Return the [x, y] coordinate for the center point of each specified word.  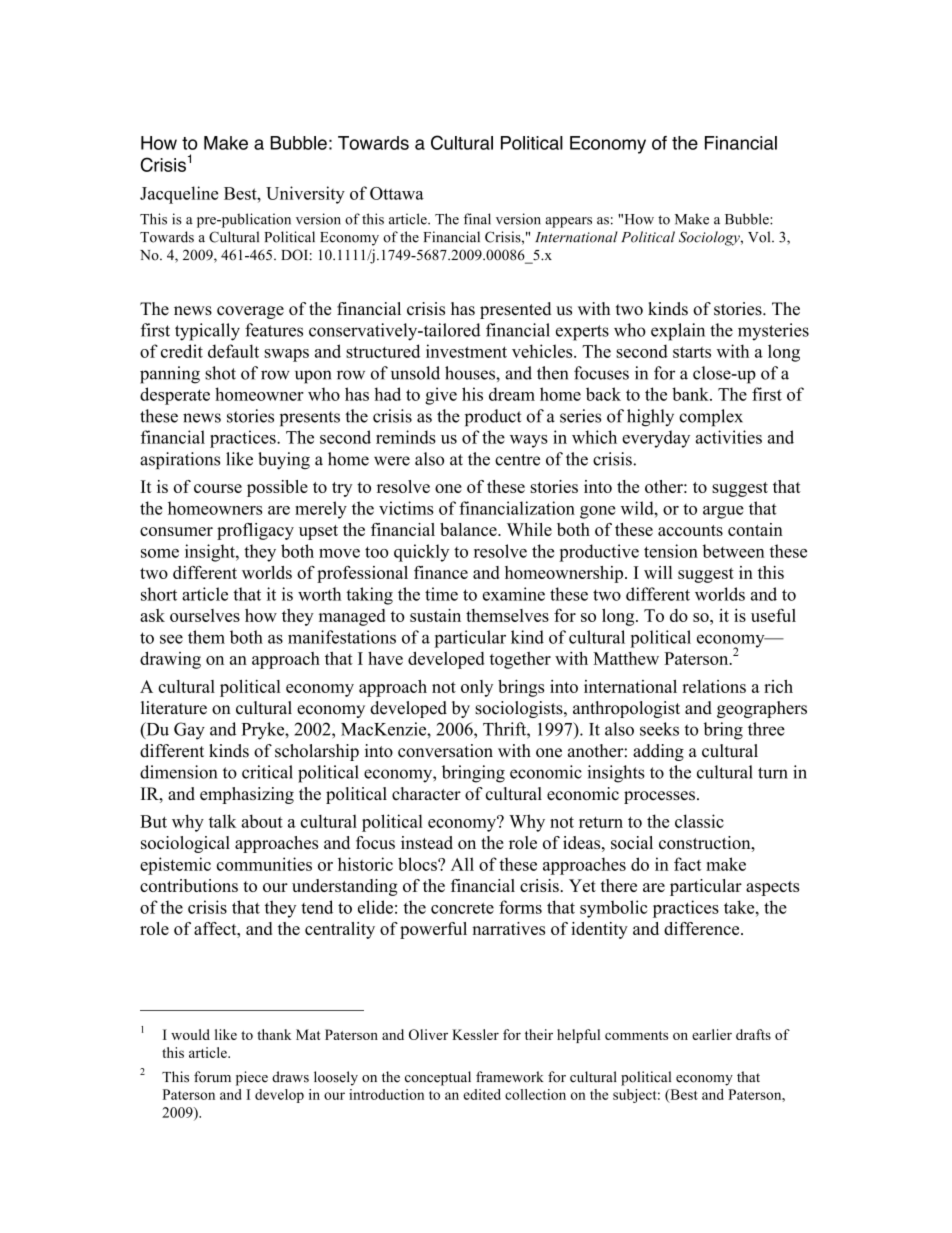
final [477, 219]
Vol [760, 237]
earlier [712, 1034]
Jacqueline [179, 195]
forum [212, 1077]
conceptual [438, 1078]
